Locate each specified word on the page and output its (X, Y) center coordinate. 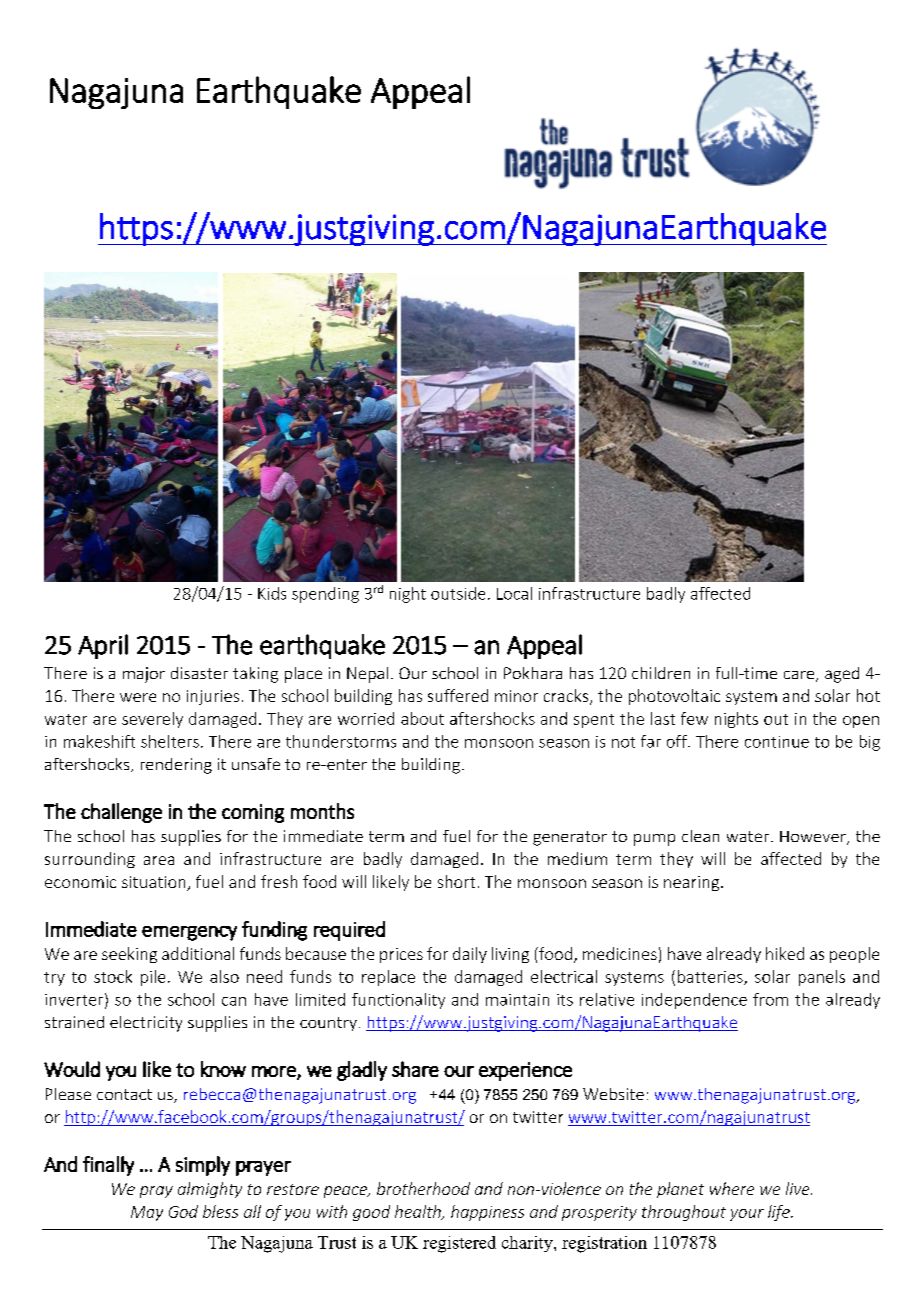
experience (525, 1071)
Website (613, 1094)
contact (124, 1094)
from (770, 999)
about (422, 718)
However (814, 838)
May (147, 1213)
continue (777, 742)
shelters (170, 741)
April (103, 646)
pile (153, 978)
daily (470, 955)
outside (458, 593)
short (456, 881)
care (800, 676)
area (159, 860)
